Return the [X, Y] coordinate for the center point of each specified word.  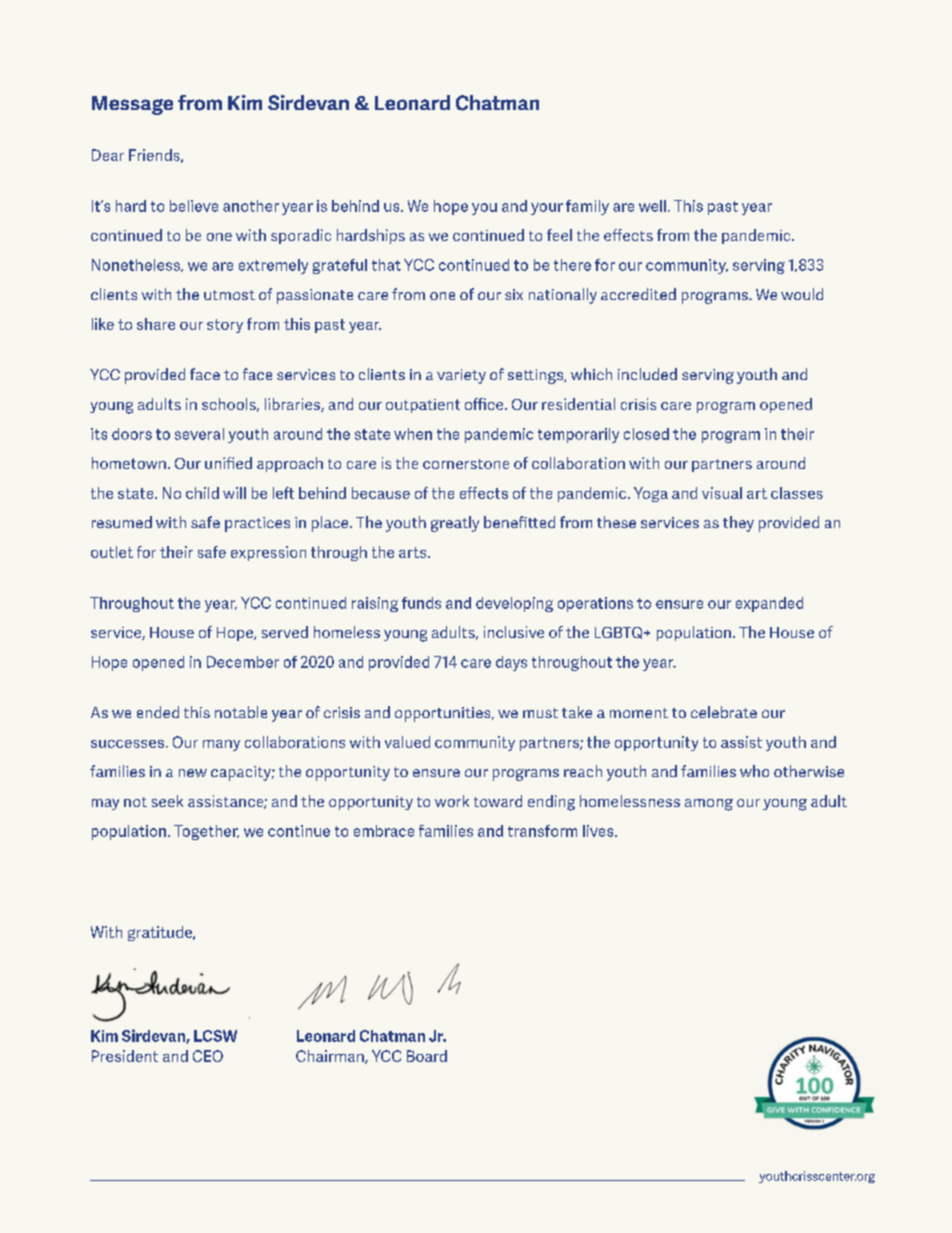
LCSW [215, 1036]
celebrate [724, 712]
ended [158, 712]
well [652, 206]
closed [646, 434]
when [413, 434]
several [199, 434]
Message [132, 105]
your [547, 209]
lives [599, 831]
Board [427, 1056]
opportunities [444, 714]
